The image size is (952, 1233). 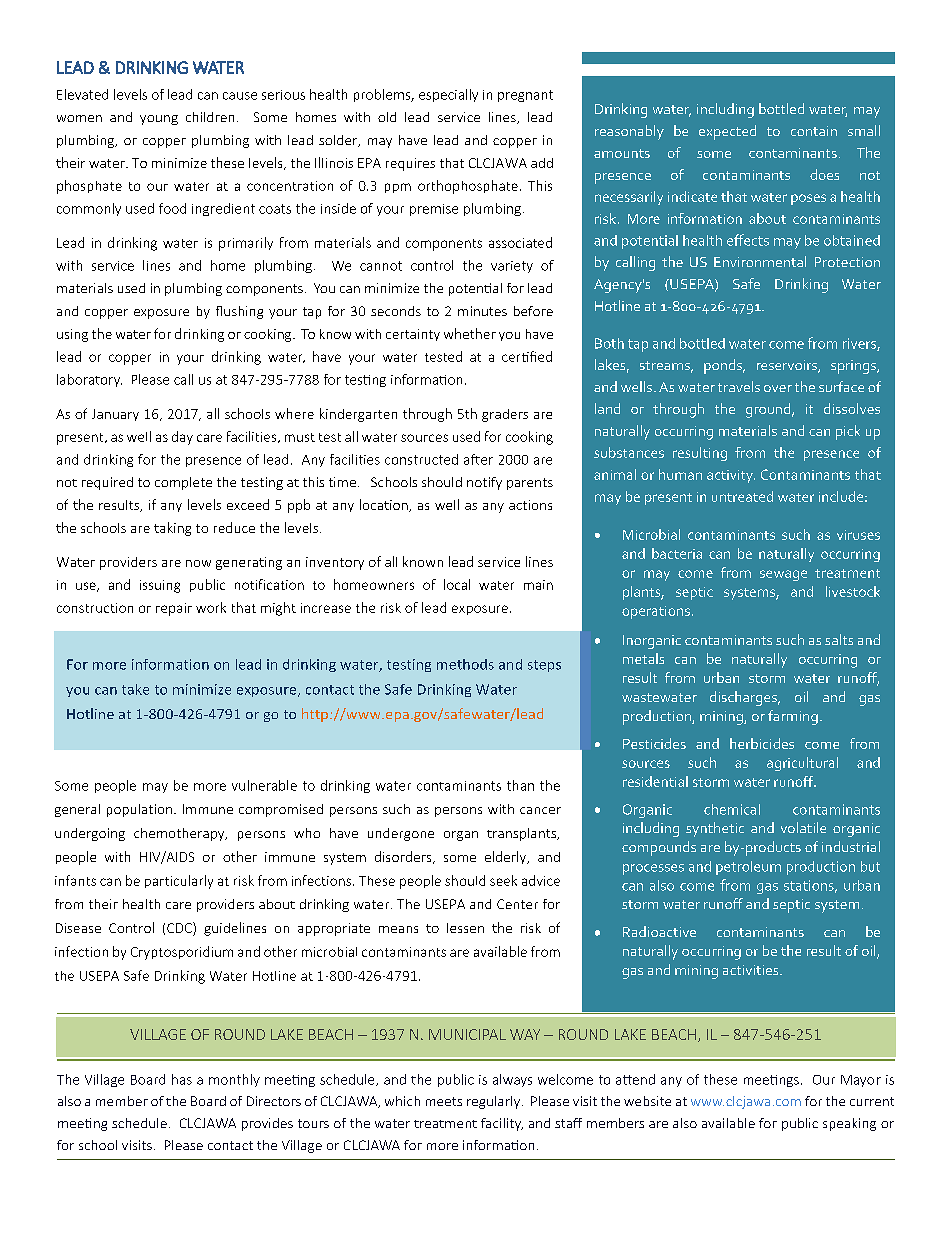 What do you see at coordinates (159, 120) in the image?
I see `young` at bounding box center [159, 120].
